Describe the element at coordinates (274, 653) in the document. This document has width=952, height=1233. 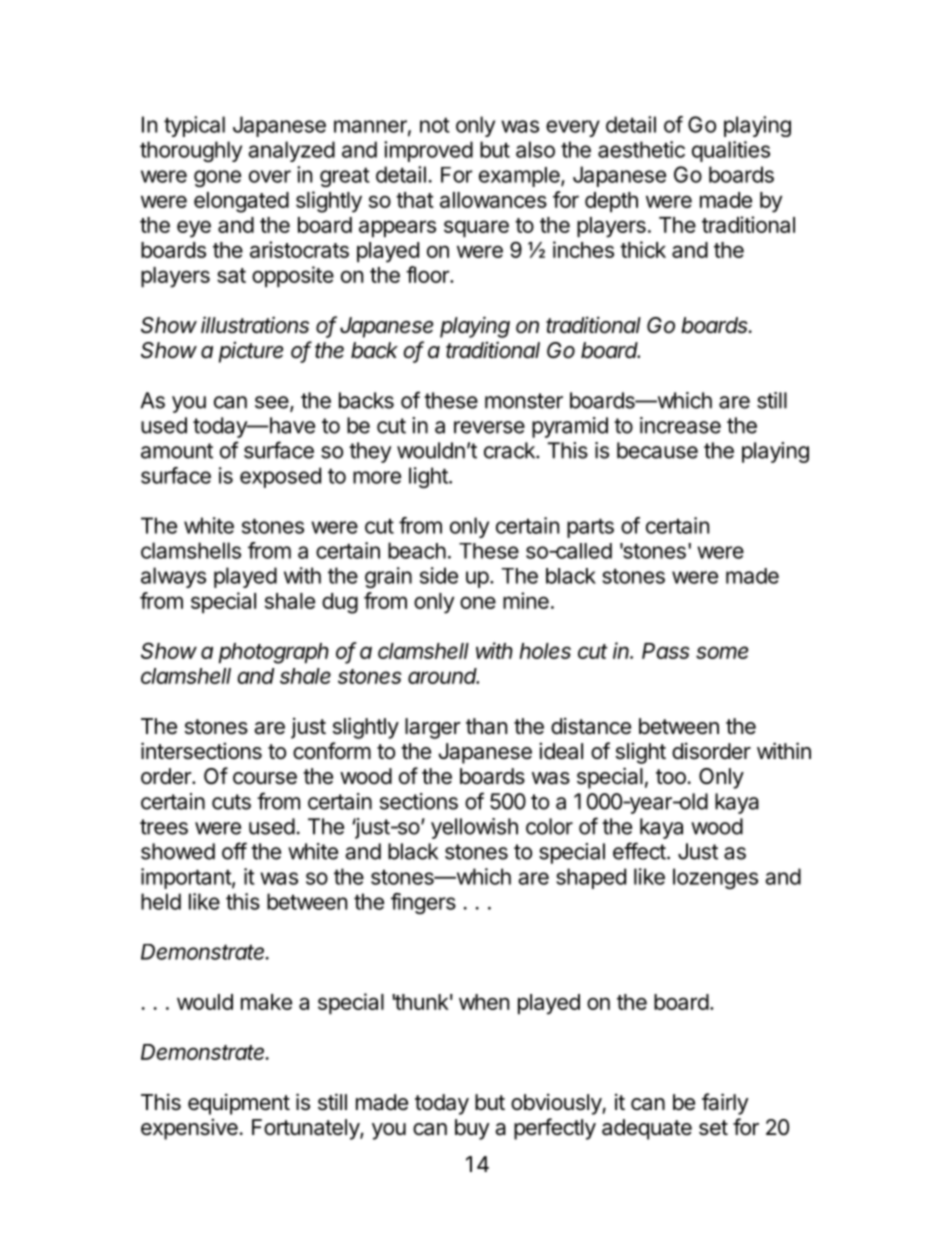
I see `photograph` at that location.
